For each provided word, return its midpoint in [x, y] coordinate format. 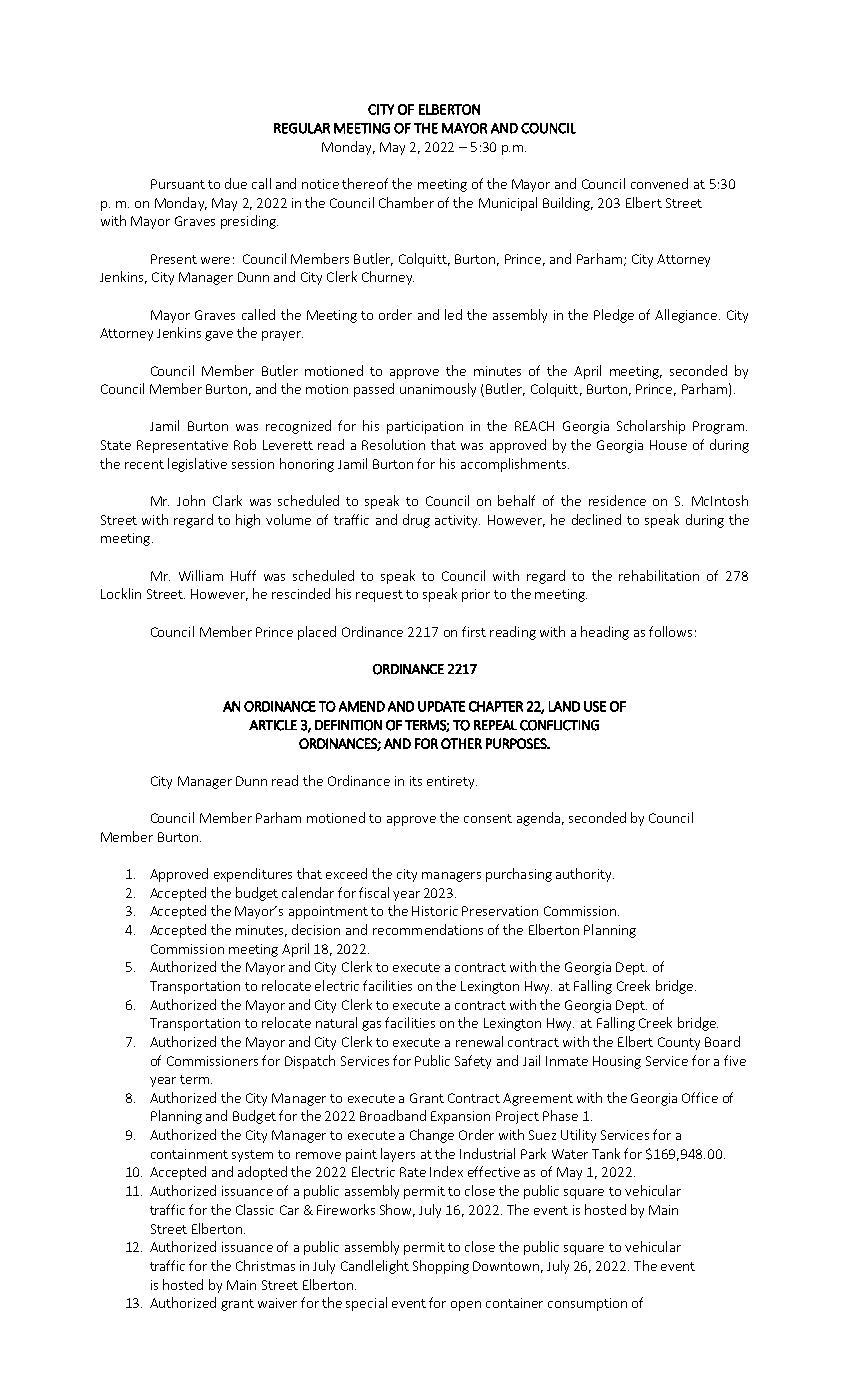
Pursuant [178, 184]
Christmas [265, 1265]
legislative [197, 465]
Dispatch [310, 1062]
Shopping [441, 1267]
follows [670, 631]
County [679, 1043]
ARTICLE [273, 725]
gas [371, 1026]
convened [659, 183]
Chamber [406, 202]
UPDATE [441, 706]
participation [425, 427]
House [668, 445]
